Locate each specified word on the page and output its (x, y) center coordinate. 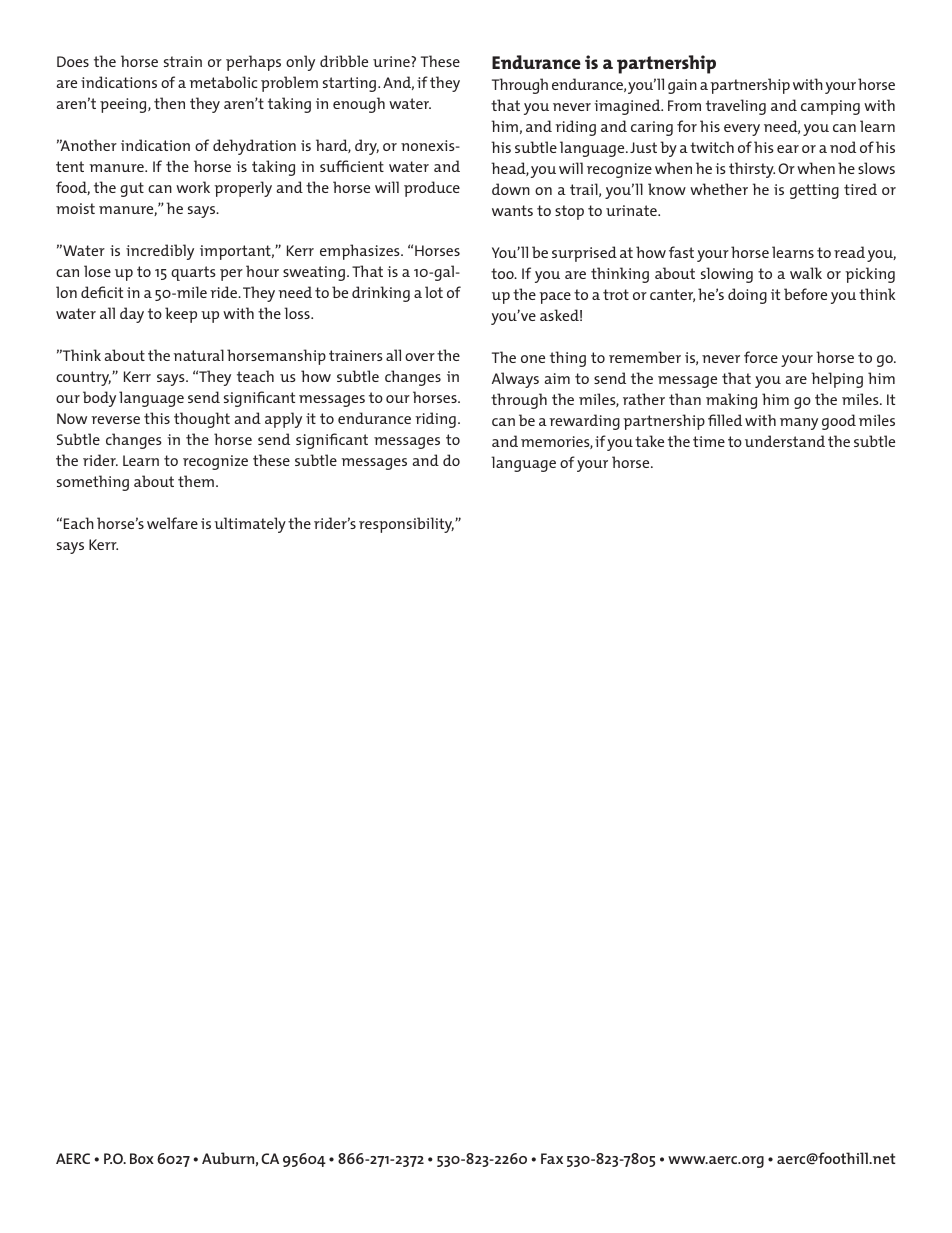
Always (515, 380)
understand (785, 441)
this (157, 418)
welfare (172, 523)
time (709, 441)
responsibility (406, 525)
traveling (736, 107)
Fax (552, 1158)
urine (392, 61)
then (169, 103)
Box (142, 1158)
